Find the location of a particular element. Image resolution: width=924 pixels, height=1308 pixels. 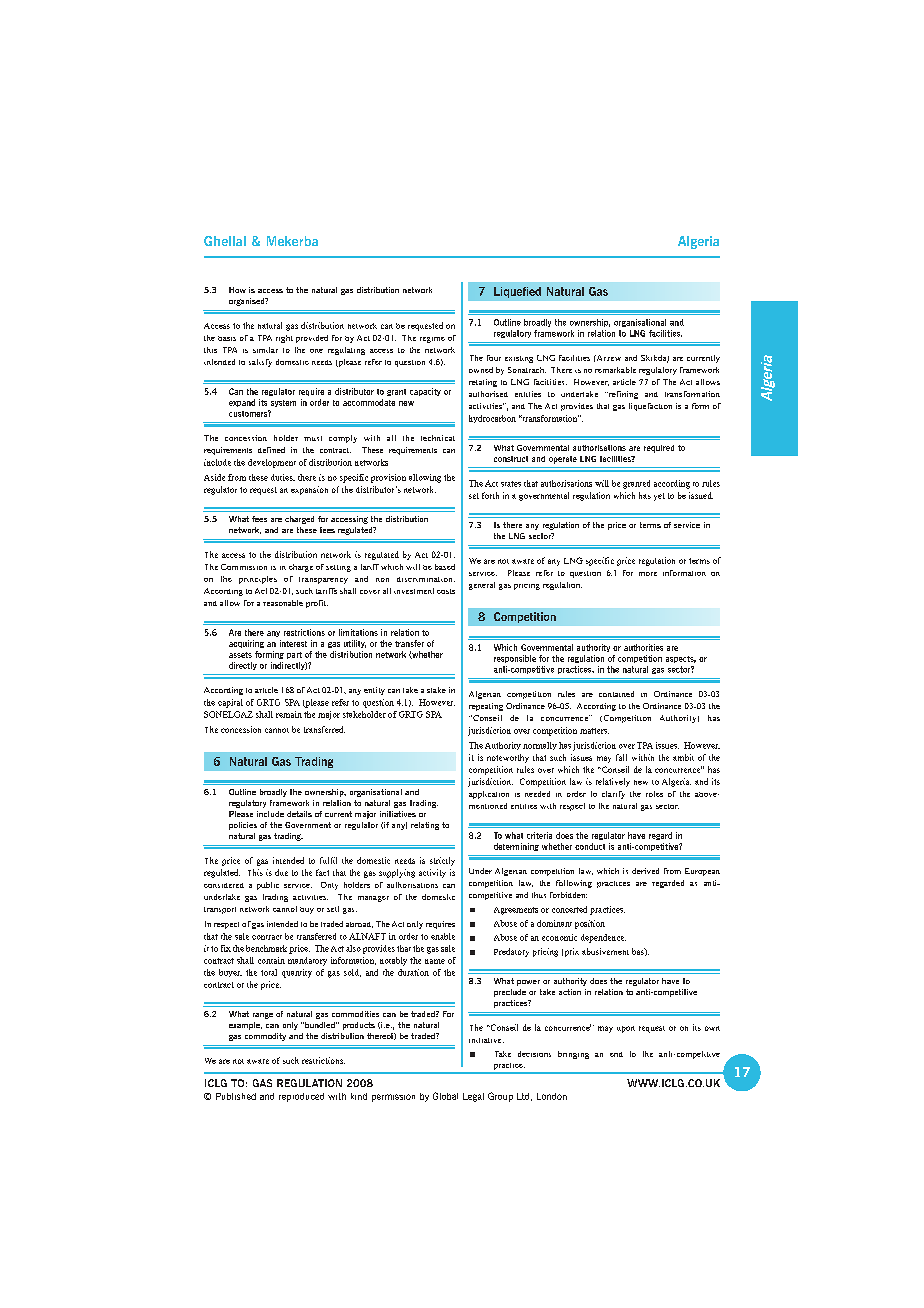

development is located at coordinates (272, 463).
